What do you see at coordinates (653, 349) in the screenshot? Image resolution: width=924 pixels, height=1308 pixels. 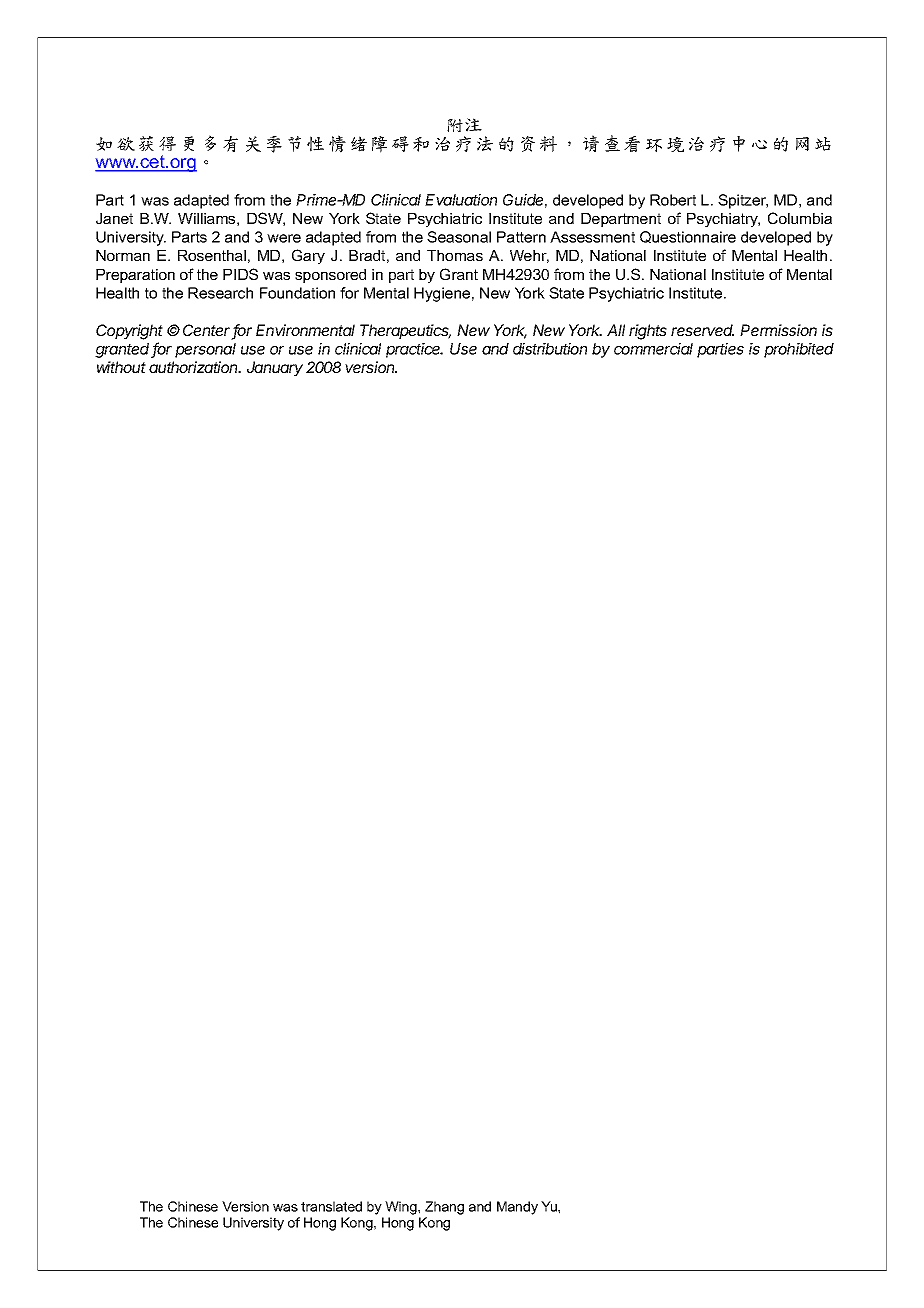 I see `commercial` at bounding box center [653, 349].
